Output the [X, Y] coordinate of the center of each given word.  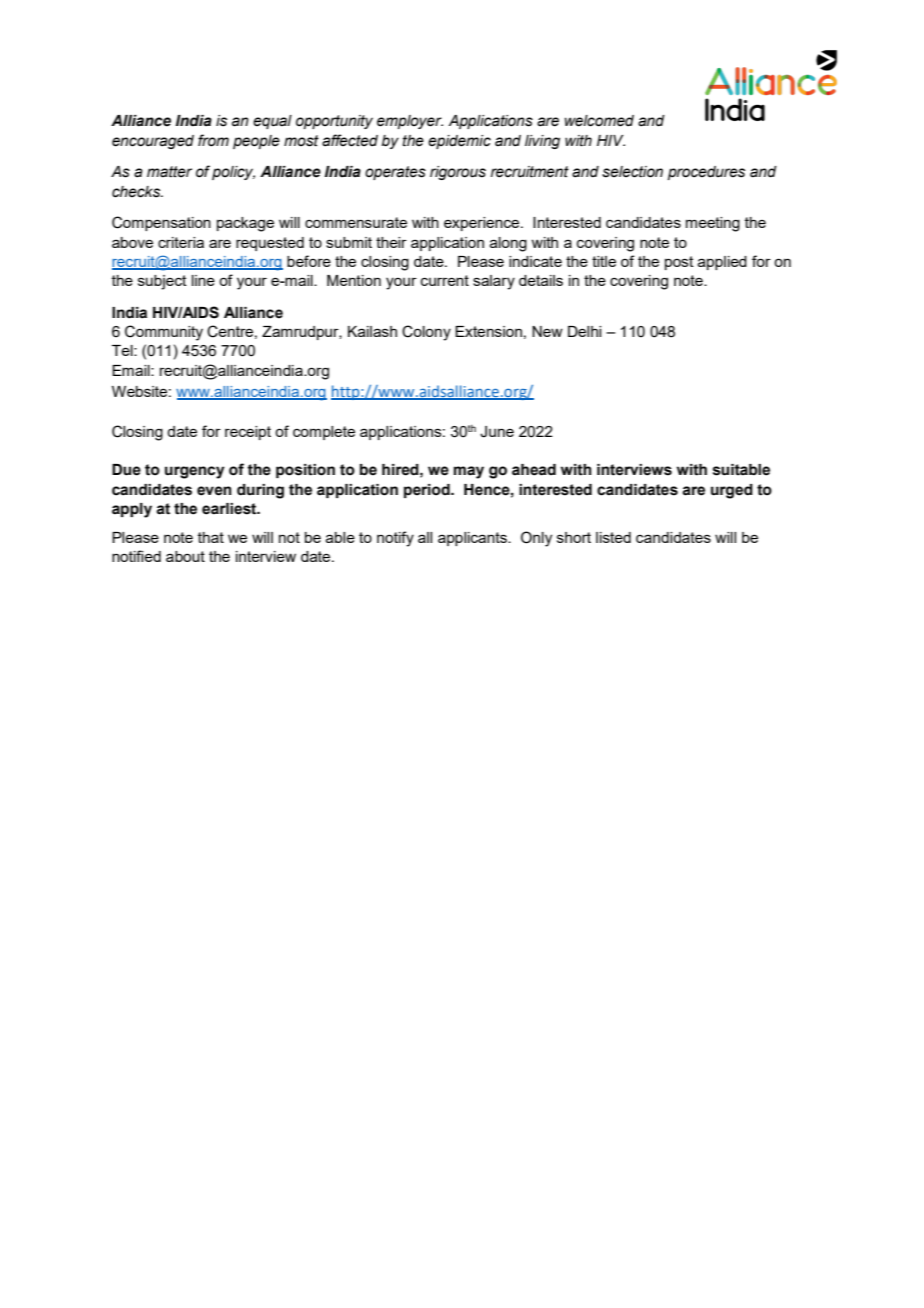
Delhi [584, 331]
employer [410, 122]
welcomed [599, 121]
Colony [426, 333]
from [213, 140]
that [211, 537]
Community [164, 333]
